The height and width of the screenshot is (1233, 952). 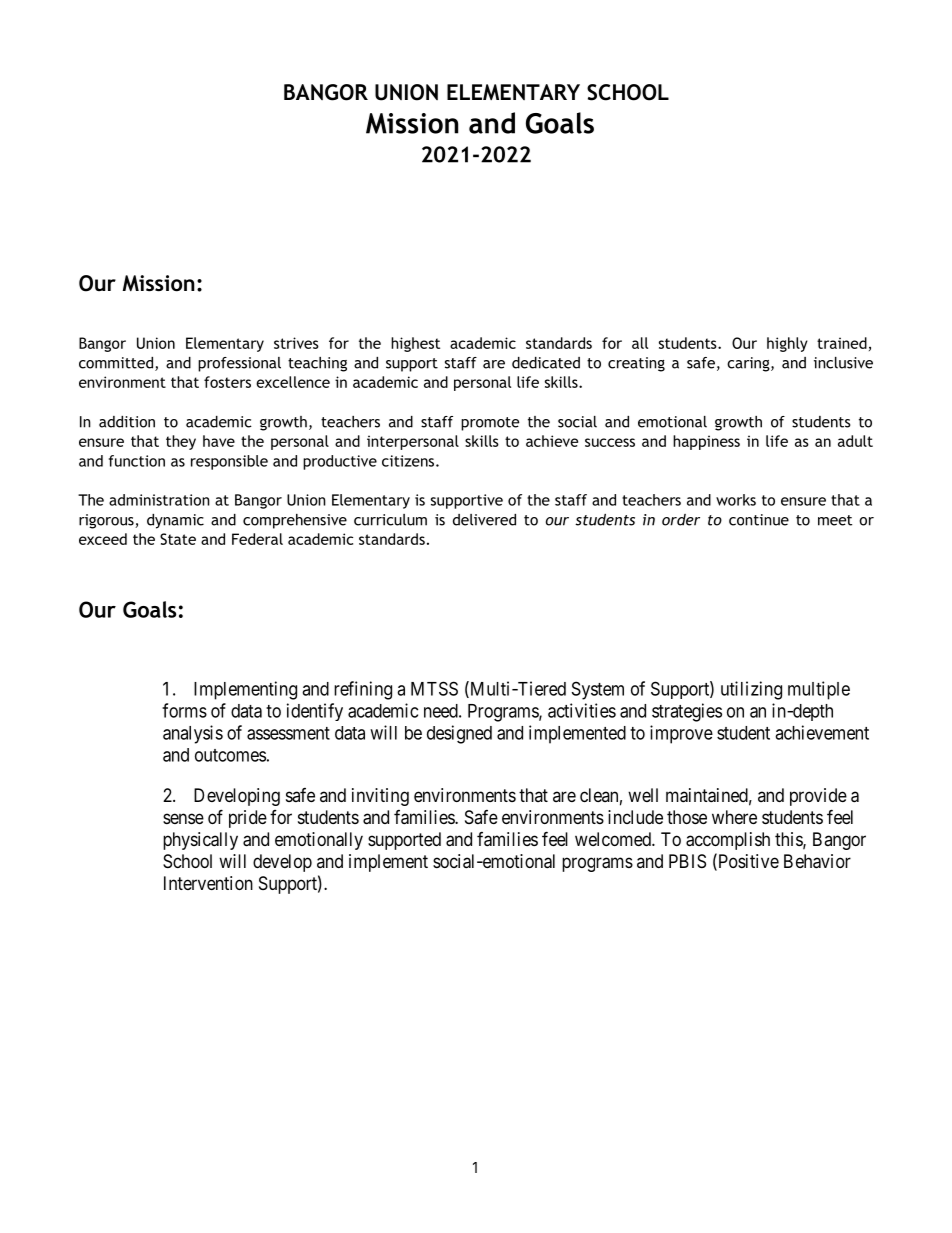 I want to click on State, so click(x=178, y=539).
